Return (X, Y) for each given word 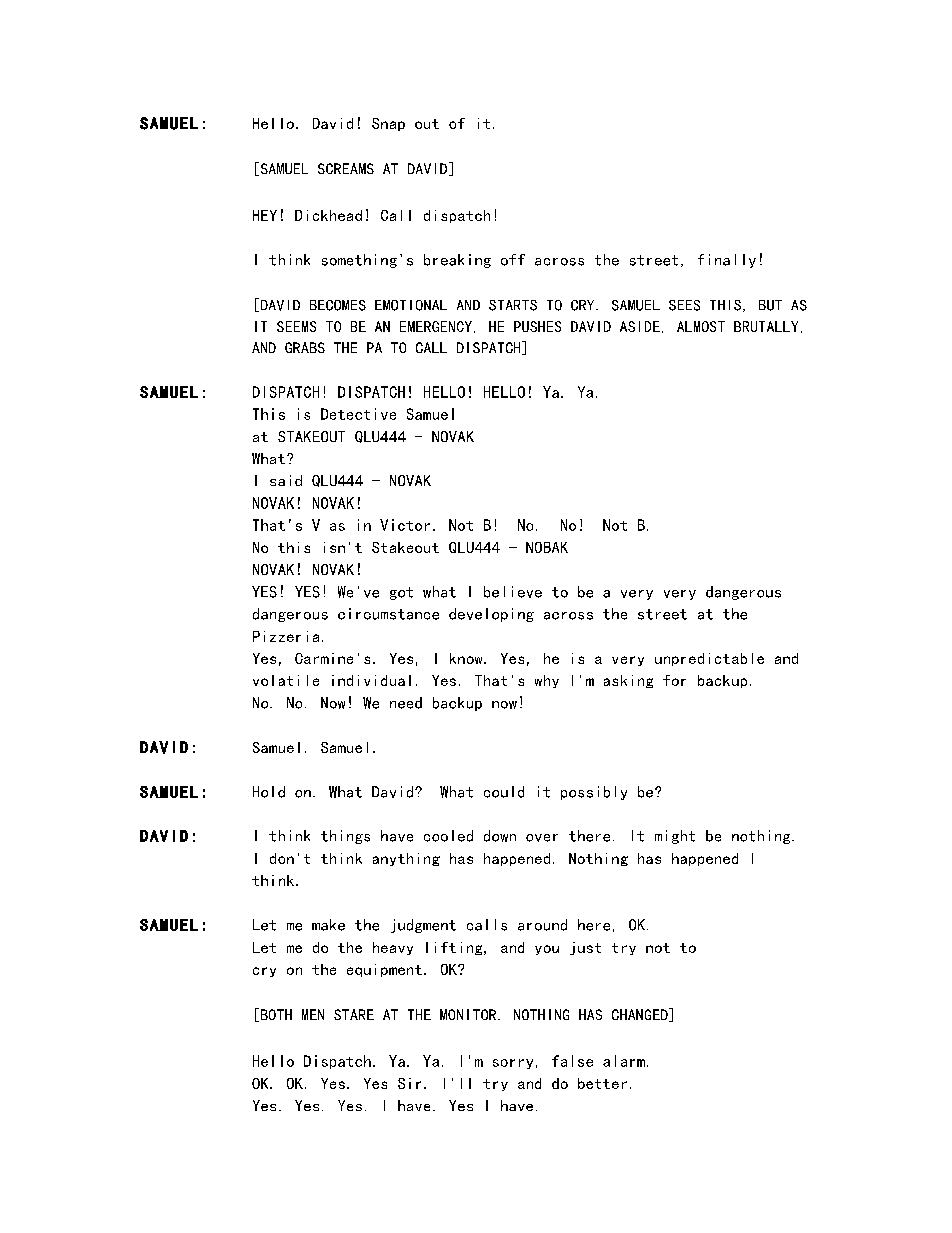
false (572, 1061)
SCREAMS (346, 168)
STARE (354, 1014)
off (513, 260)
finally (727, 261)
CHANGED (641, 1015)
